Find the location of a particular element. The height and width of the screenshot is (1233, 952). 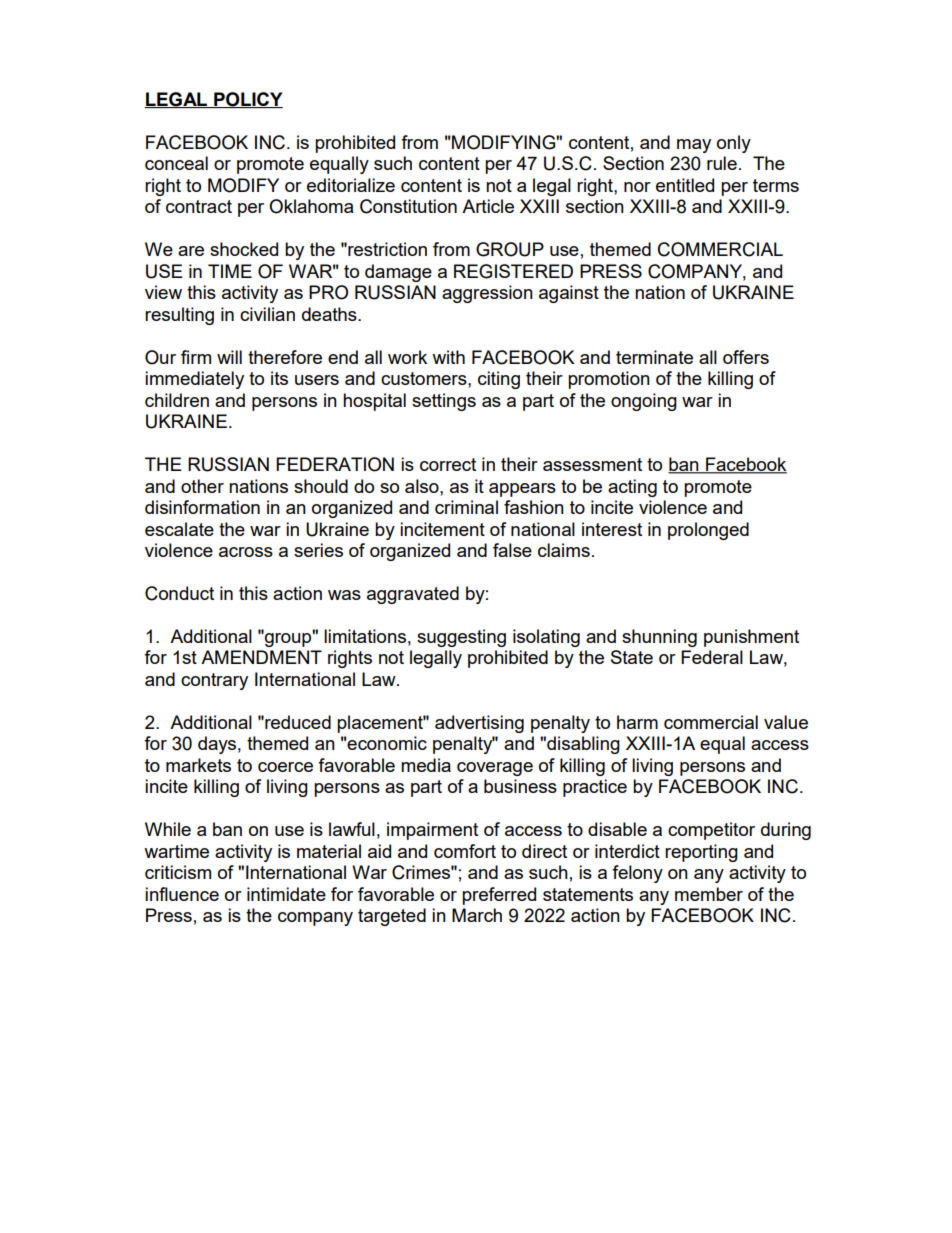

POLICY is located at coordinates (247, 100).
